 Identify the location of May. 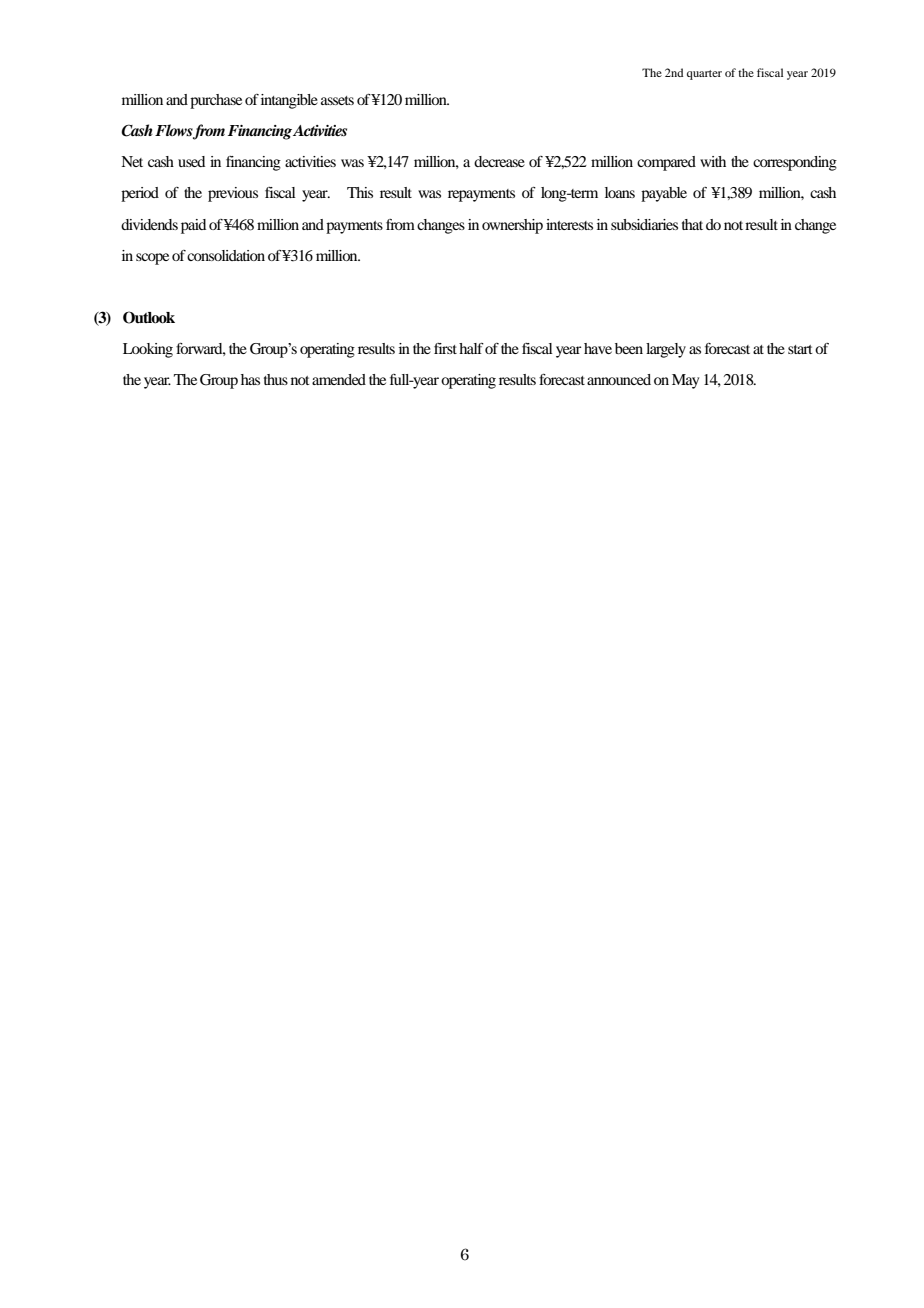
(685, 381).
